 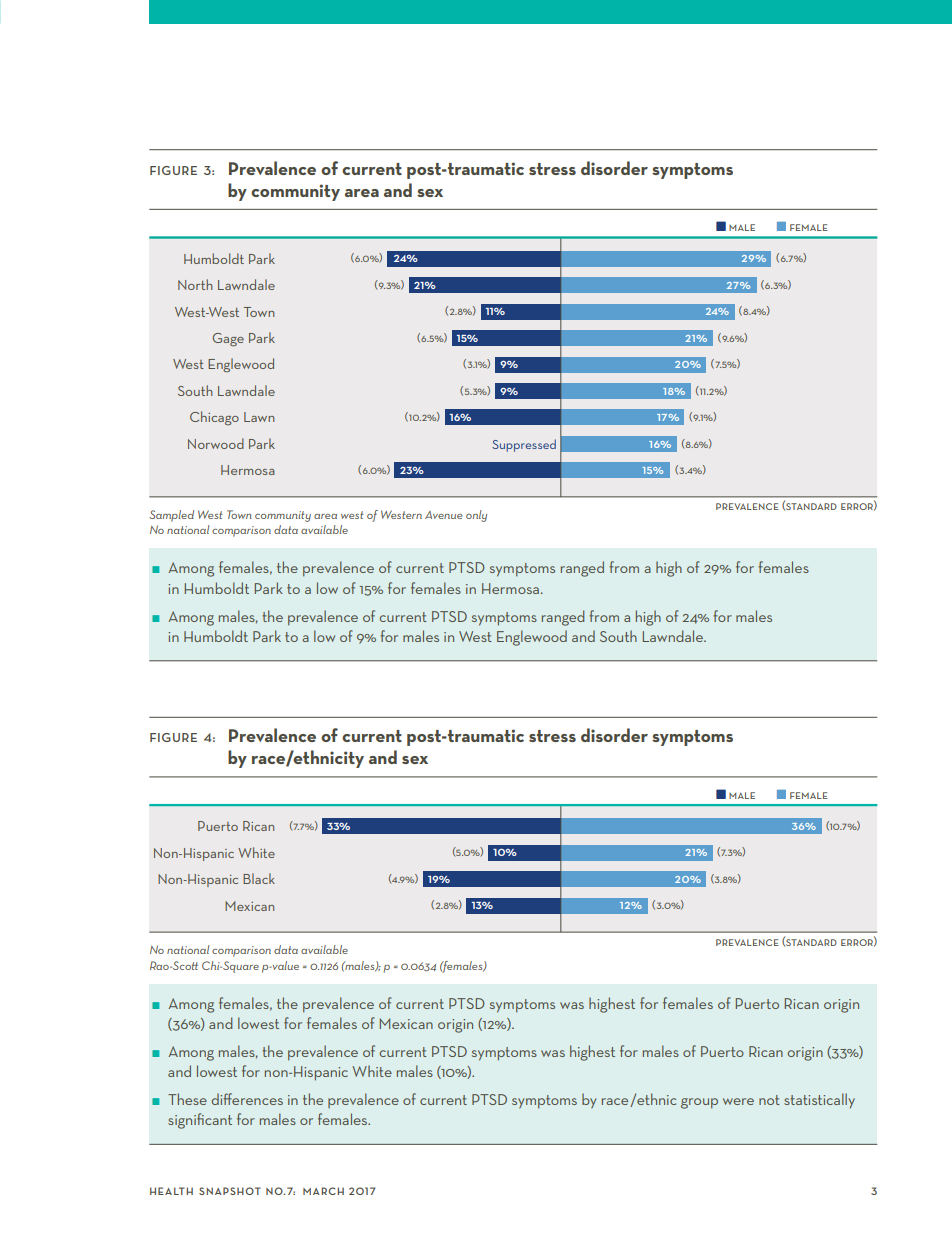 I want to click on differences, so click(x=247, y=1099).
